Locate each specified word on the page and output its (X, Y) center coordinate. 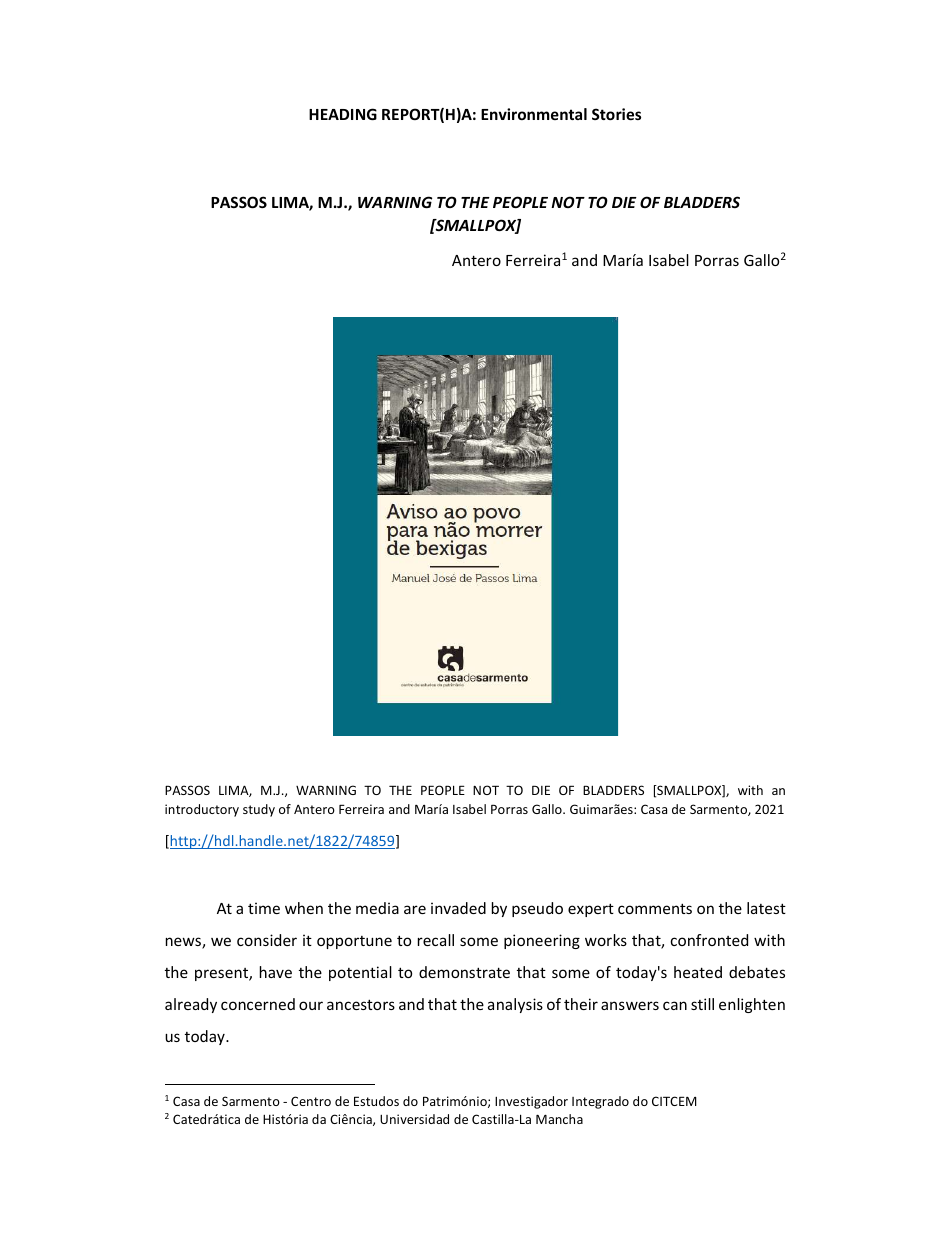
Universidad (414, 1119)
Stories (616, 114)
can (675, 1005)
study (259, 810)
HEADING (343, 114)
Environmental (534, 114)
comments (655, 908)
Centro (311, 1101)
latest (766, 908)
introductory (202, 810)
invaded (458, 908)
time (264, 908)
